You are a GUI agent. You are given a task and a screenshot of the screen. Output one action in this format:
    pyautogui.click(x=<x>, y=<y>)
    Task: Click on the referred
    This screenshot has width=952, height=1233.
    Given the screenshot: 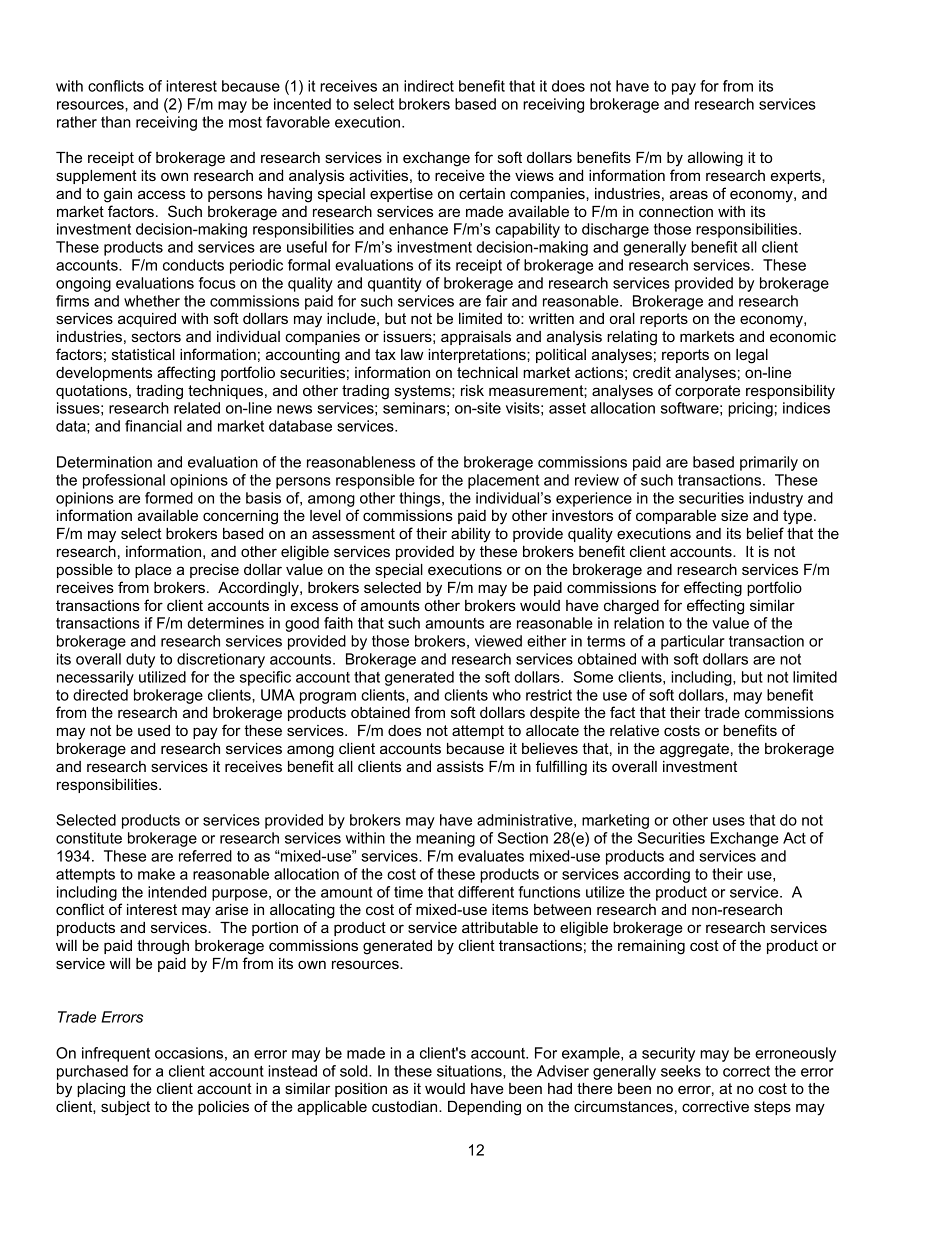 What is the action you would take?
    pyautogui.click(x=205, y=856)
